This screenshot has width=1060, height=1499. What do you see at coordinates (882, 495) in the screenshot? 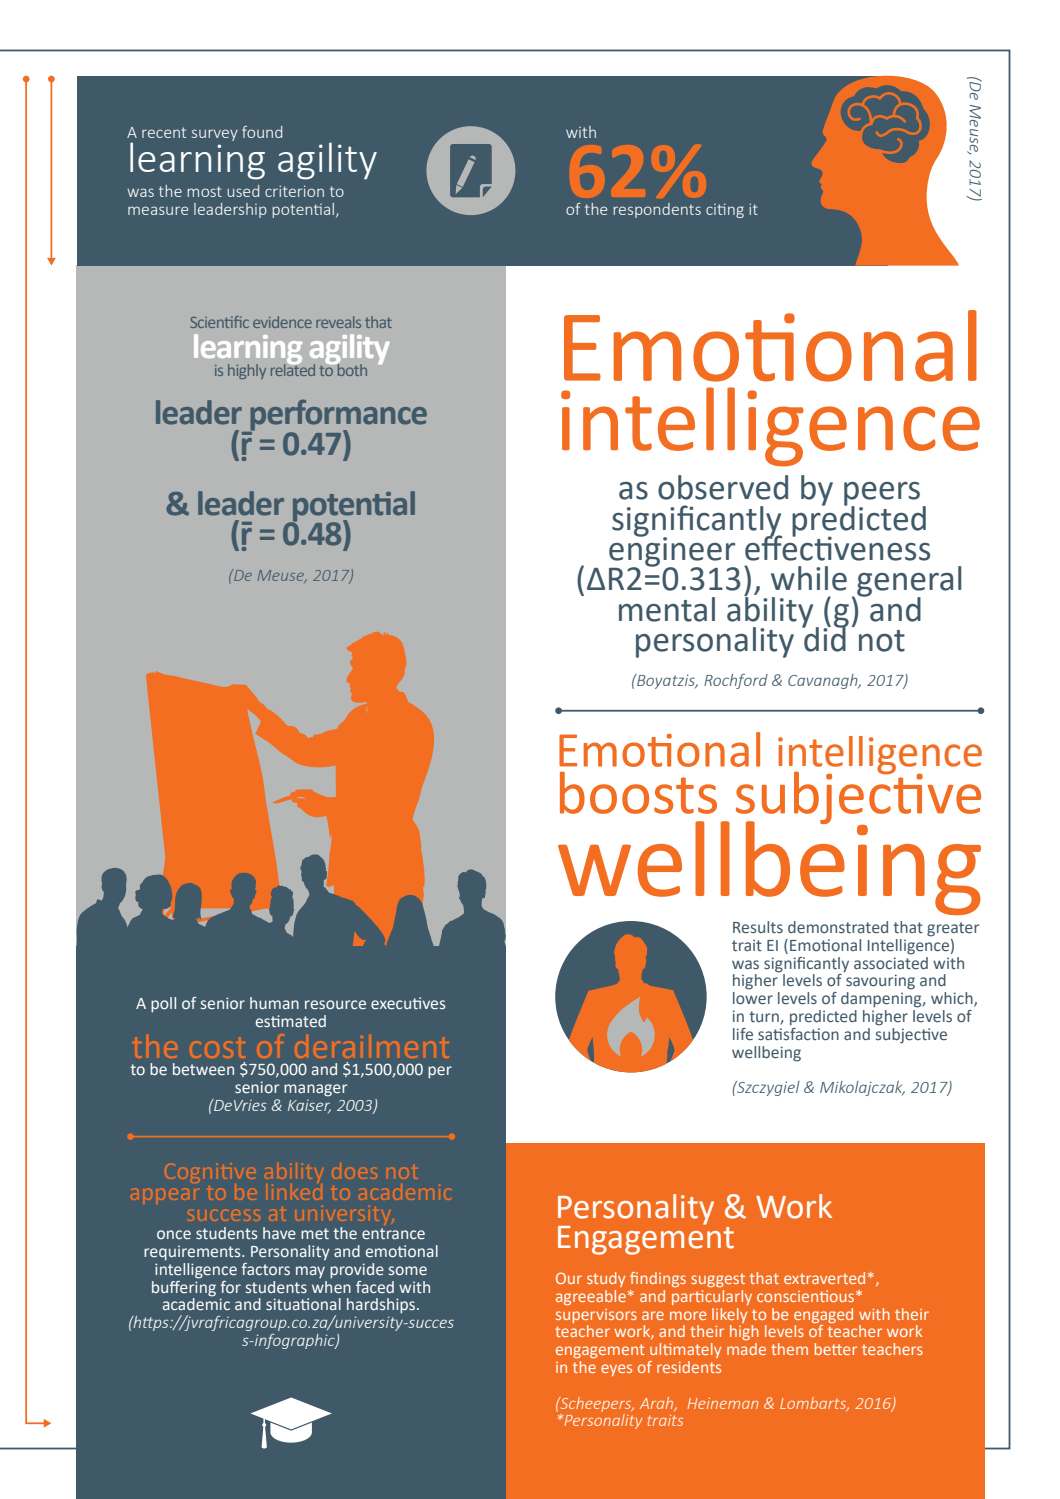
I see `peers` at bounding box center [882, 495].
